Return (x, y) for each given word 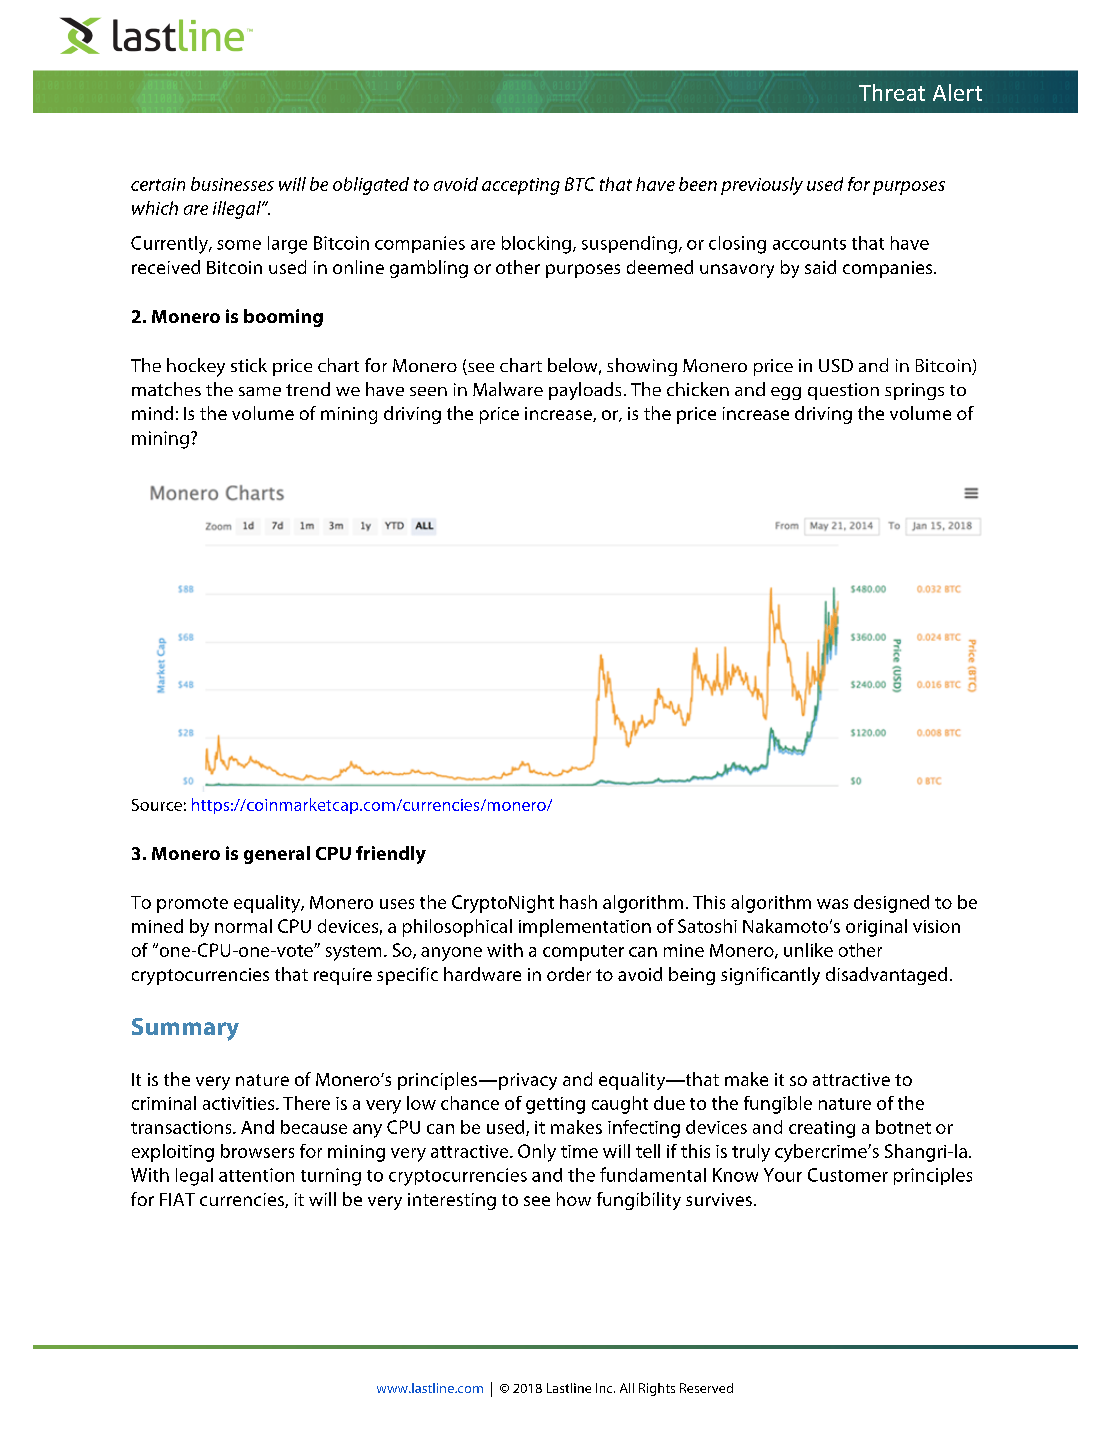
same (260, 391)
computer (583, 953)
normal (243, 926)
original (876, 928)
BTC (580, 184)
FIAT (177, 1199)
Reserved (706, 1388)
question (843, 391)
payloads (585, 391)
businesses (232, 184)
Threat (892, 92)
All (627, 1388)
